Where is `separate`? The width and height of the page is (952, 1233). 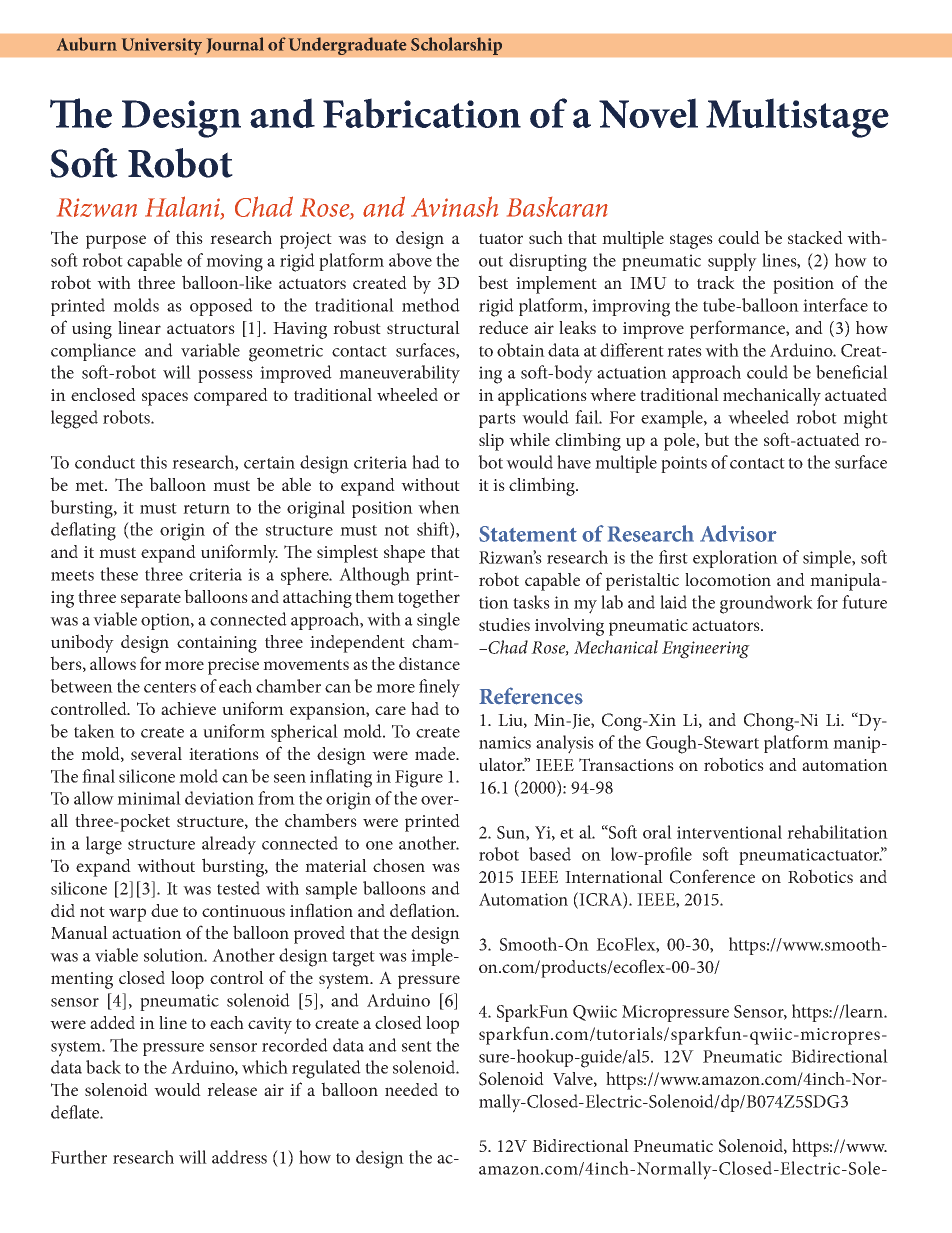
separate is located at coordinates (151, 600).
